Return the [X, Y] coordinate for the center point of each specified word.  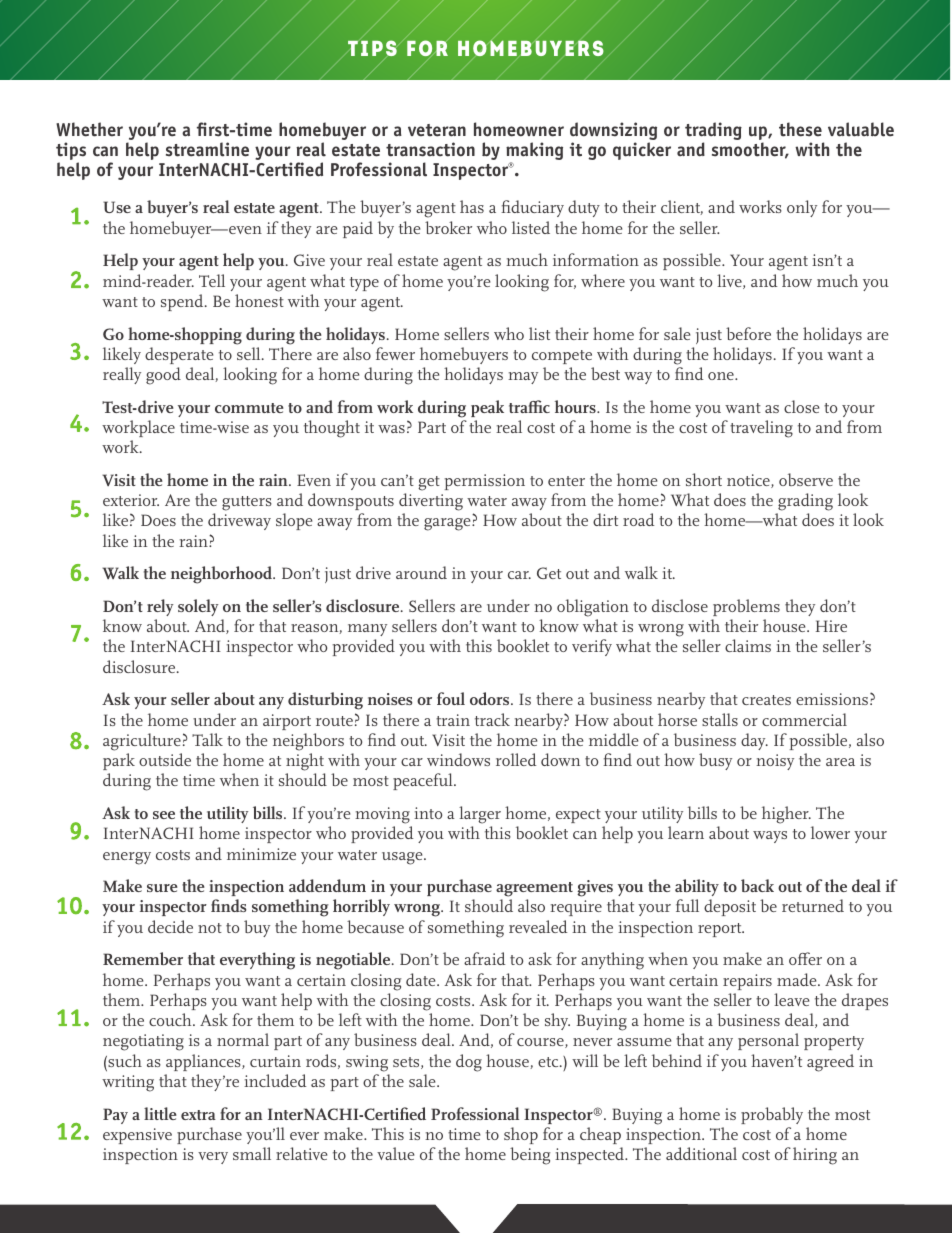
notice [749, 481]
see [164, 815]
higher [786, 815]
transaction [430, 149]
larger [480, 815]
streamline [207, 149]
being [530, 1156]
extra [198, 1115]
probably [772, 1115]
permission [484, 482]
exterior [131, 500]
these [800, 129]
